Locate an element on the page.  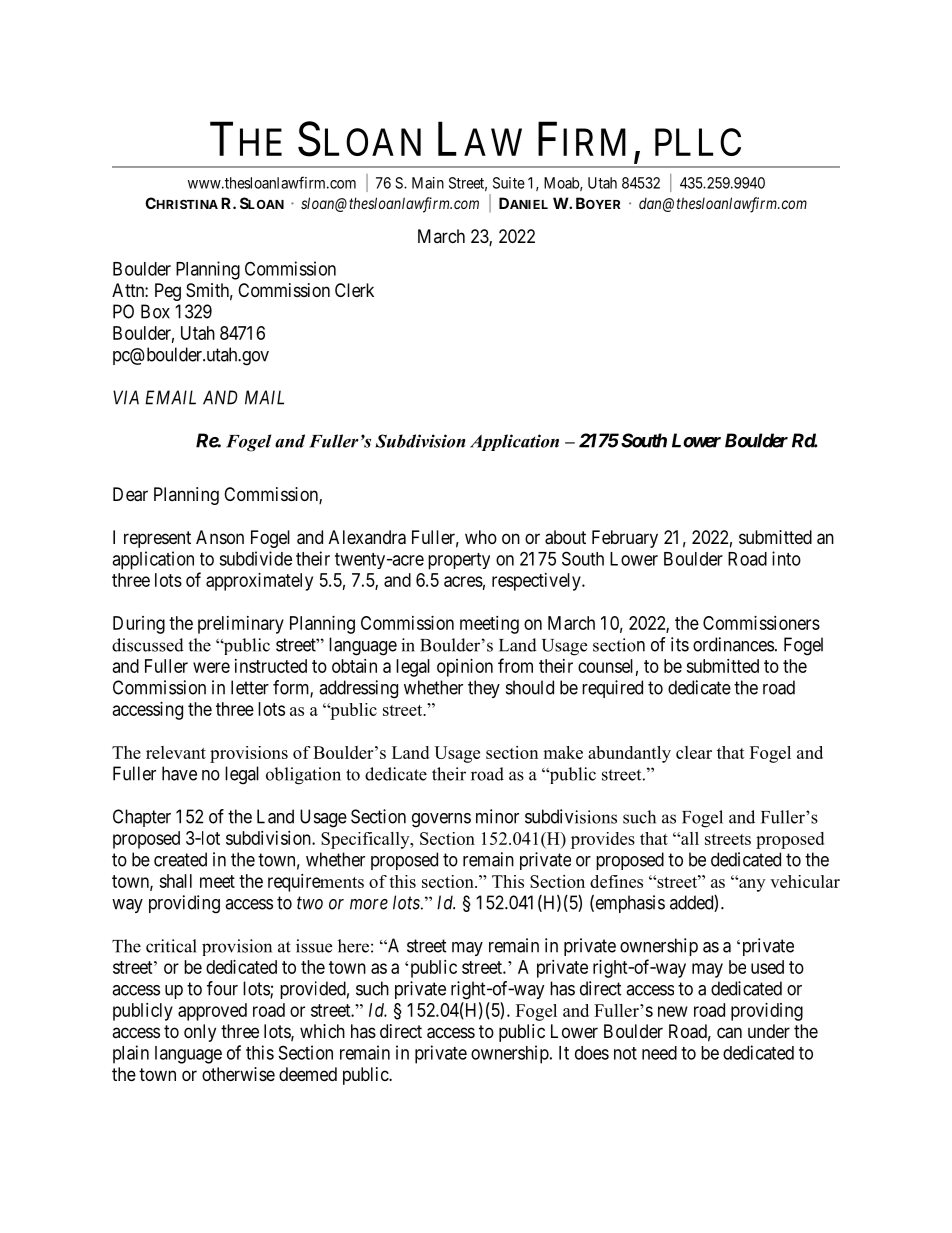
created is located at coordinates (180, 859).
